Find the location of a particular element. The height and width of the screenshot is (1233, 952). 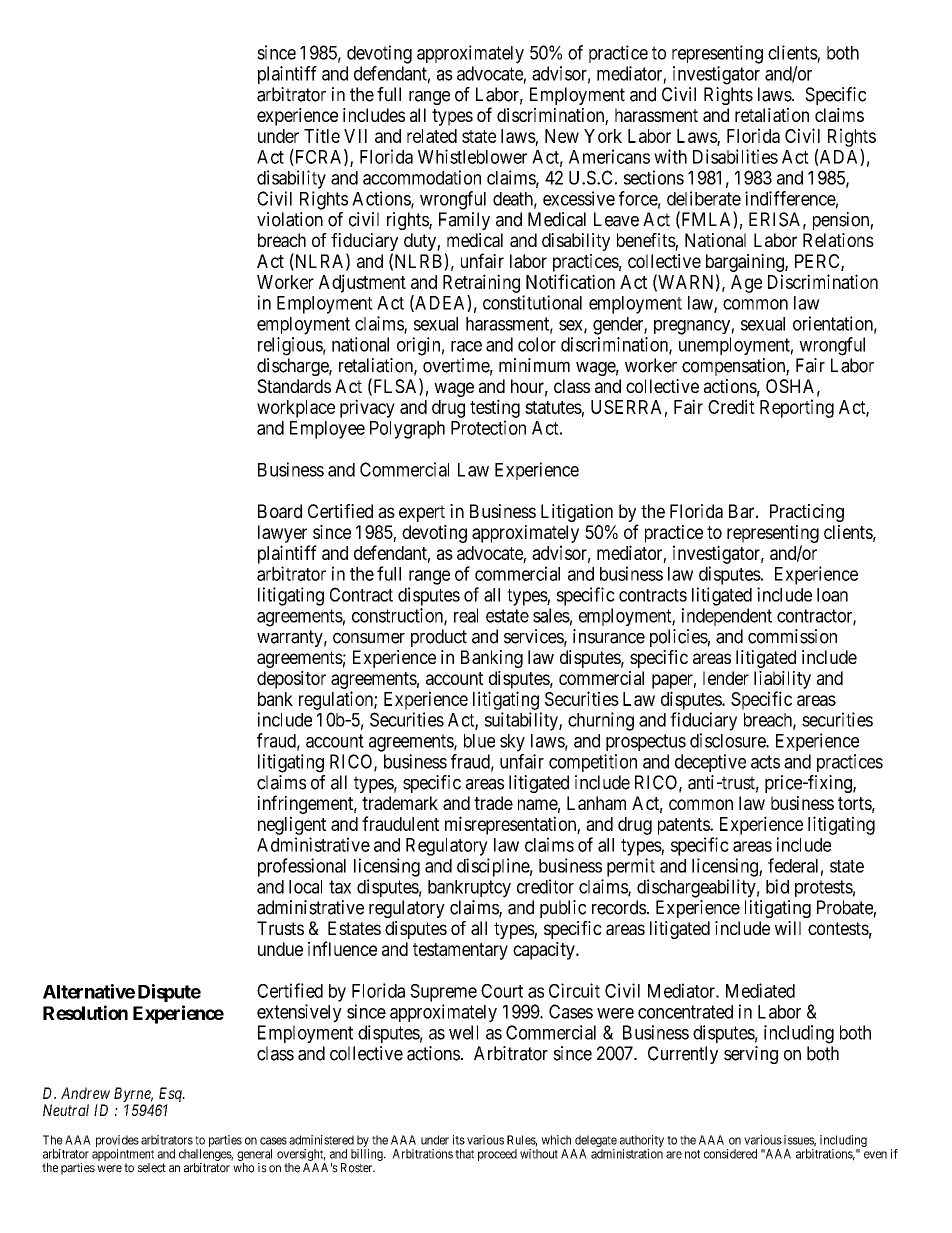

patents is located at coordinates (684, 826).
